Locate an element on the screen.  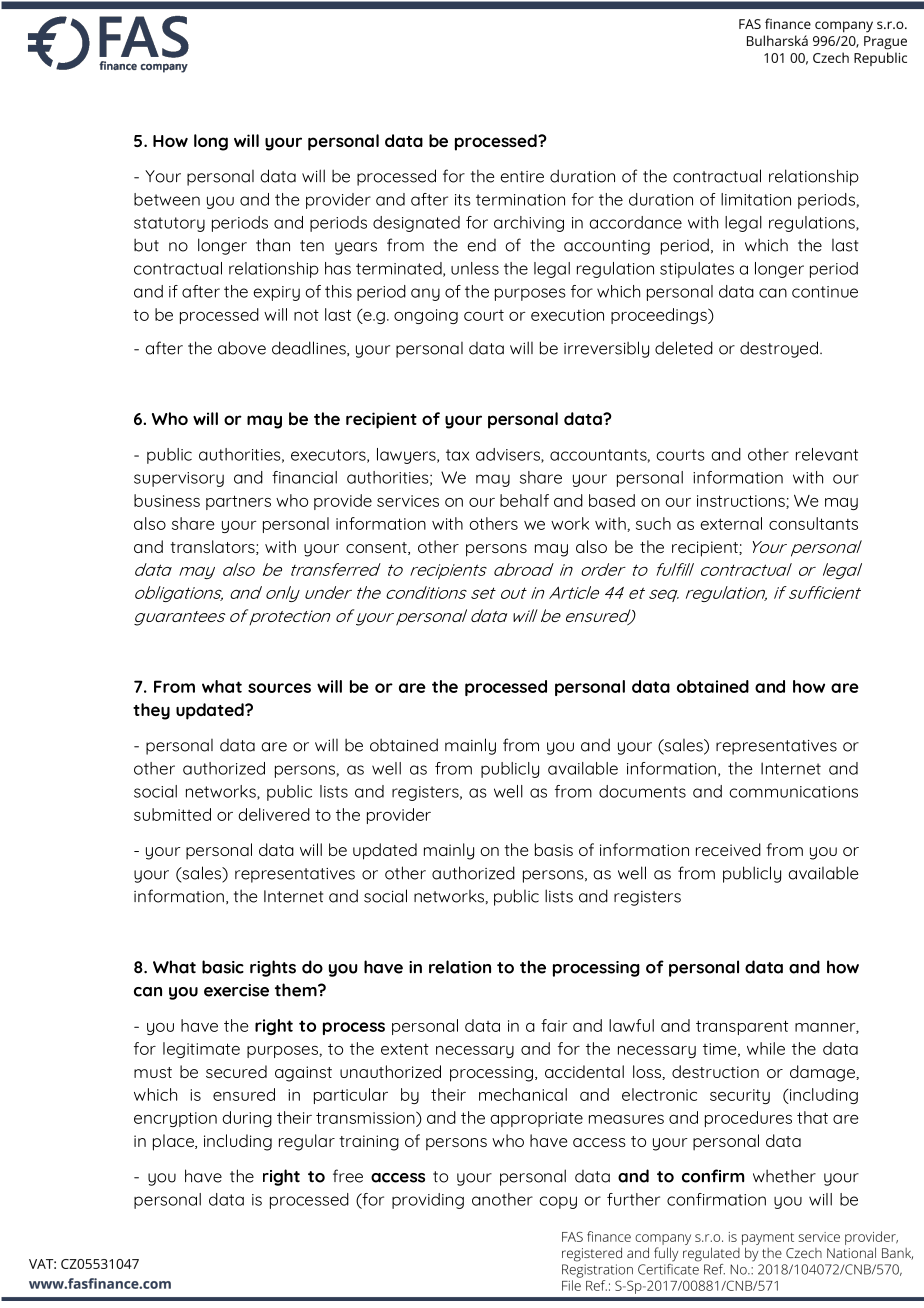
sources is located at coordinates (279, 688).
